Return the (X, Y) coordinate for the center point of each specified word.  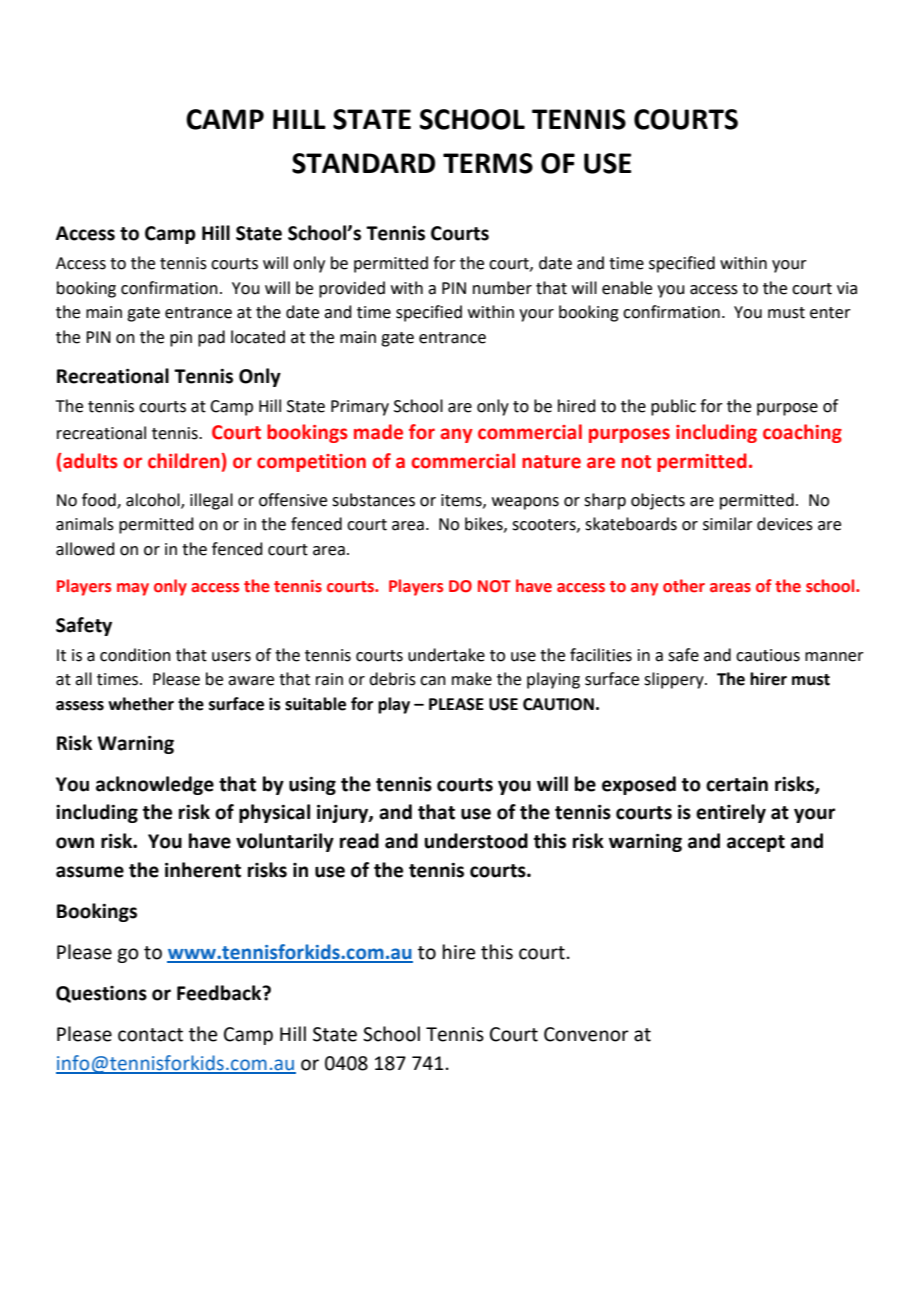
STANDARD (363, 163)
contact (150, 1035)
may (133, 589)
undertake (446, 655)
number (502, 288)
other (684, 586)
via (847, 288)
